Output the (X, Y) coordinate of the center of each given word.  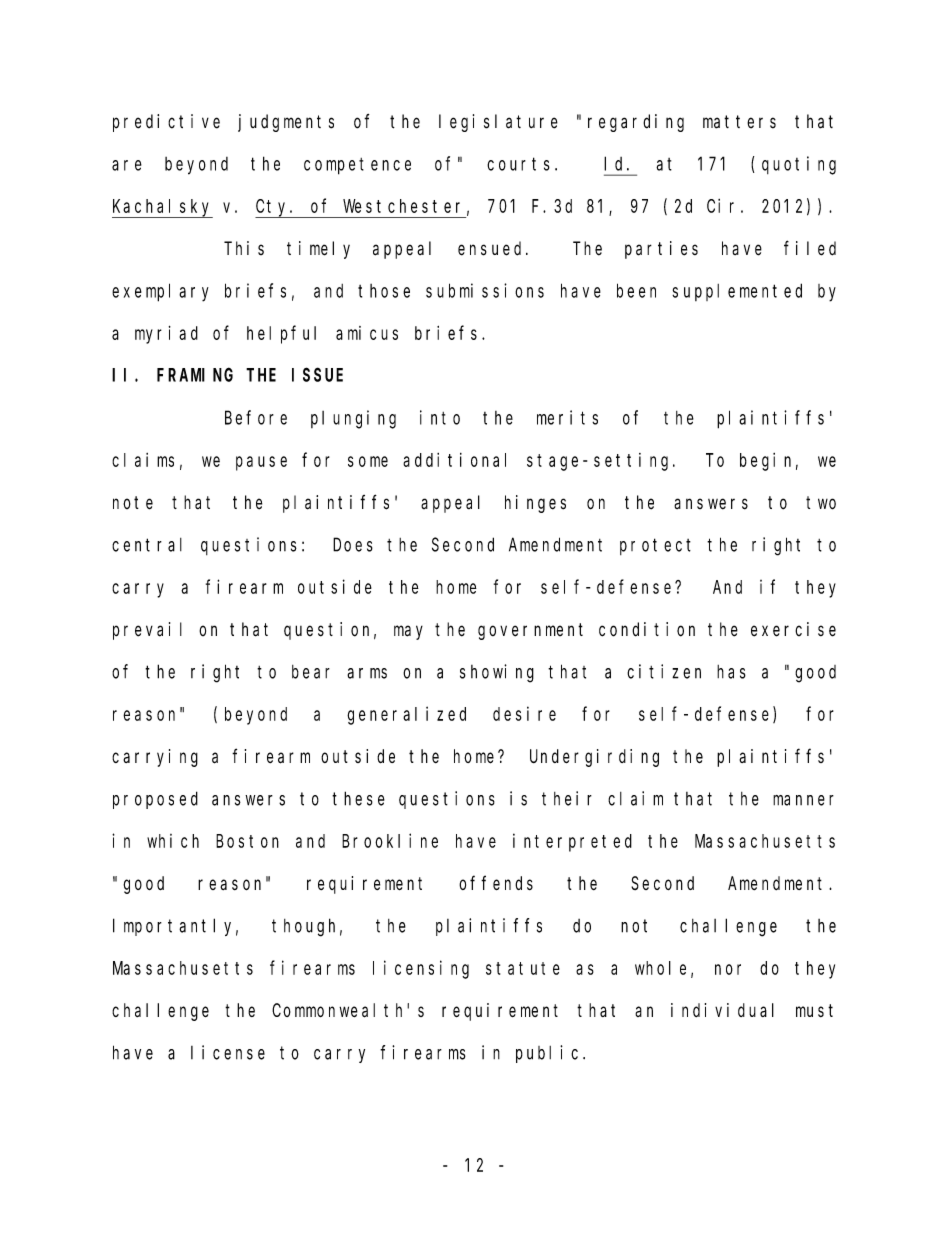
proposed (155, 800)
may (408, 632)
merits (567, 417)
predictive (166, 123)
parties (661, 250)
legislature (498, 123)
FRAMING (195, 375)
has (731, 672)
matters (739, 122)
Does (353, 545)
